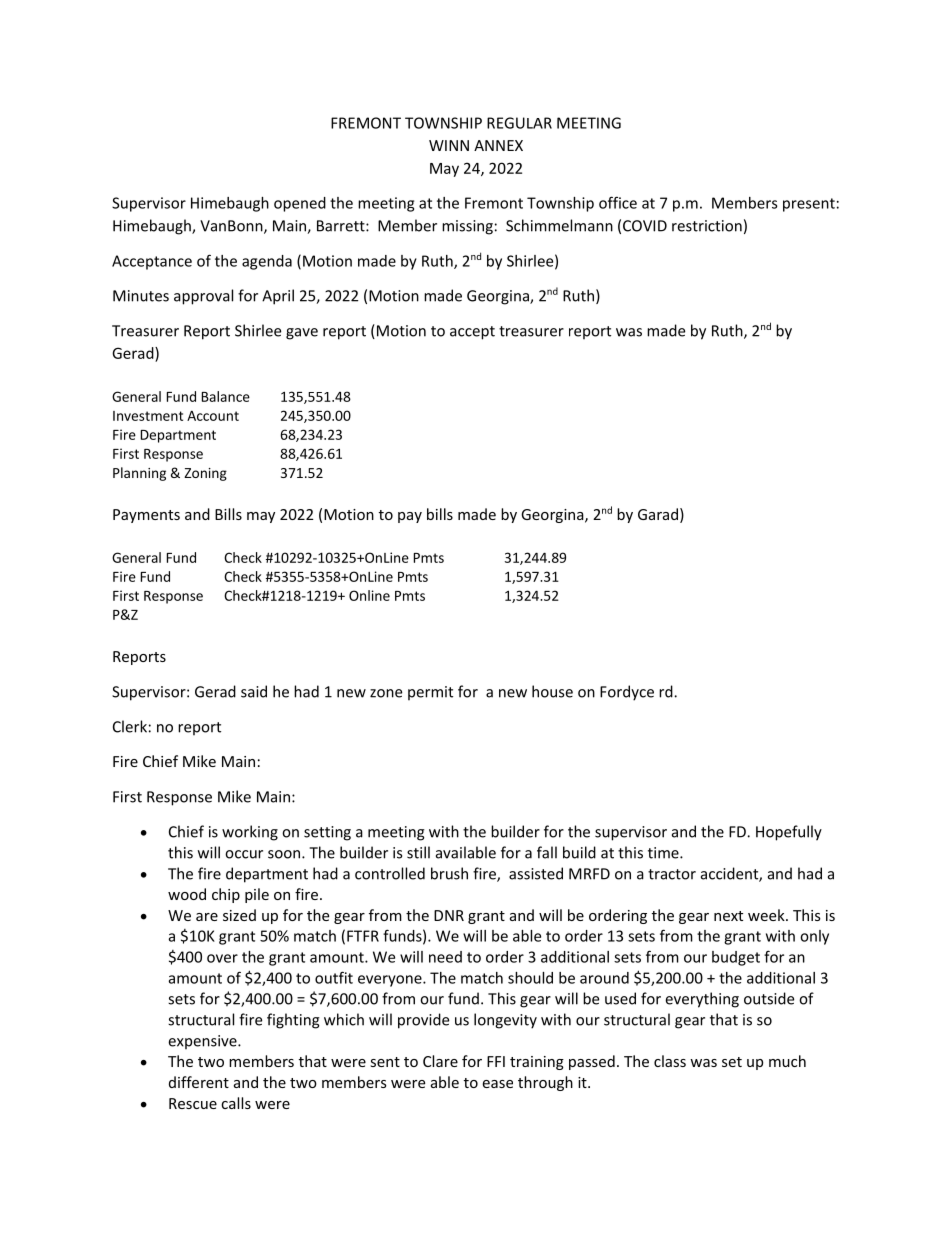  Describe the element at coordinates (552, 691) in the page. I see `house` at that location.
